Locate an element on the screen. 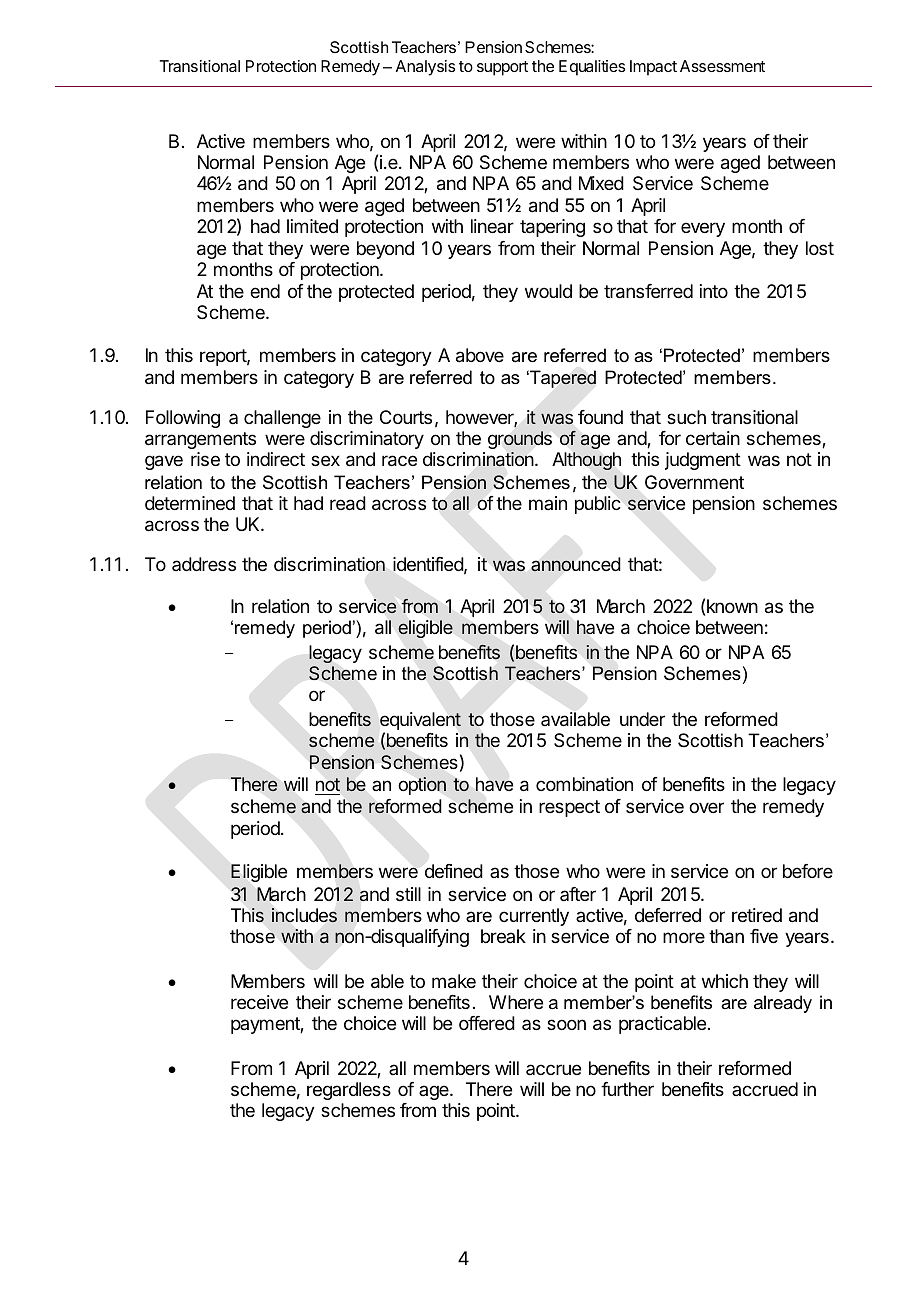 The width and height of the screenshot is (924, 1308). offered is located at coordinates (487, 1023).
